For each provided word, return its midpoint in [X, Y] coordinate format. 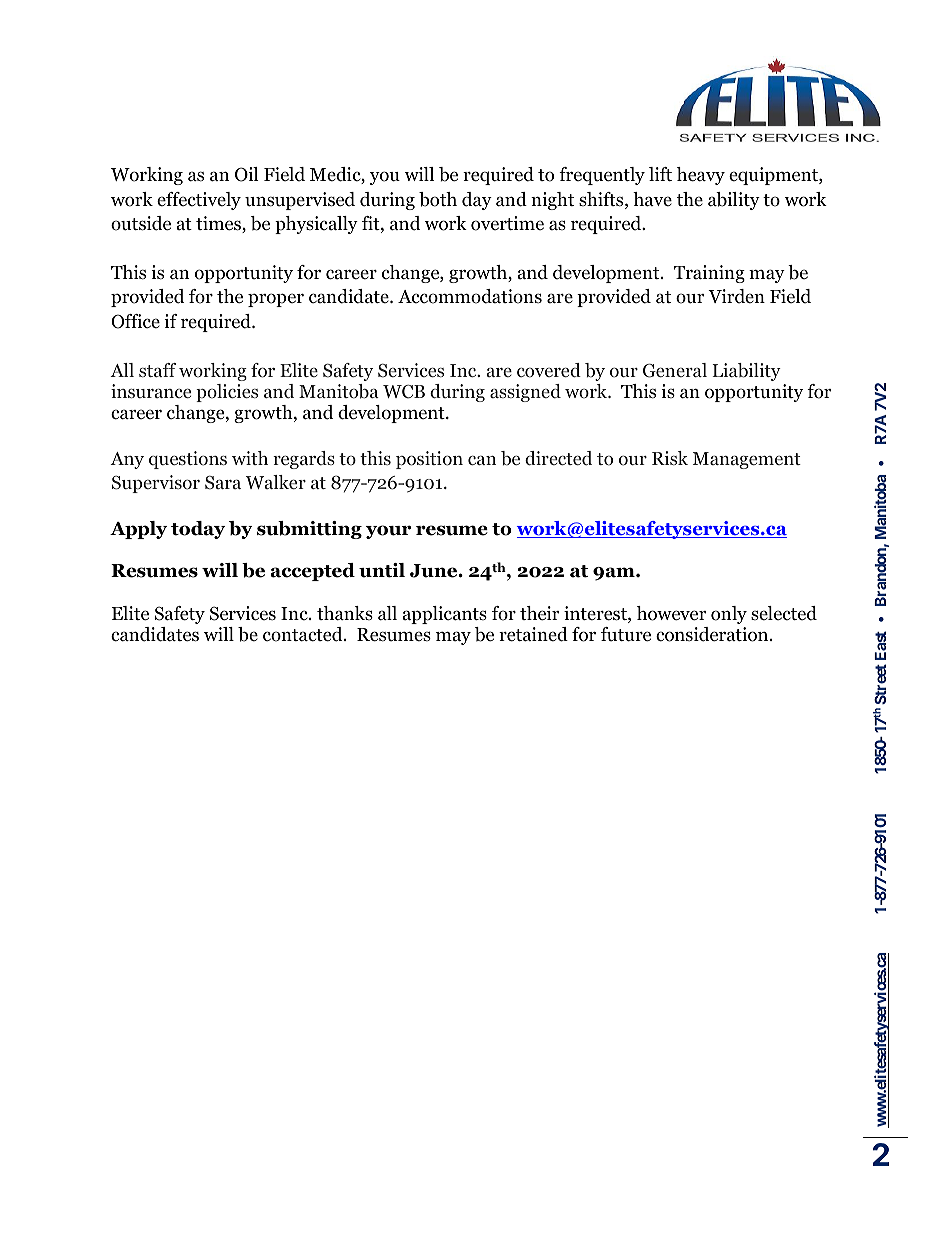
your [388, 532]
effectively [199, 201]
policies [227, 393]
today [198, 530]
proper [276, 300]
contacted [304, 634]
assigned [525, 393]
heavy [701, 176]
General [675, 370]
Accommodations [470, 296]
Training [709, 274]
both [438, 199]
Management [747, 460]
